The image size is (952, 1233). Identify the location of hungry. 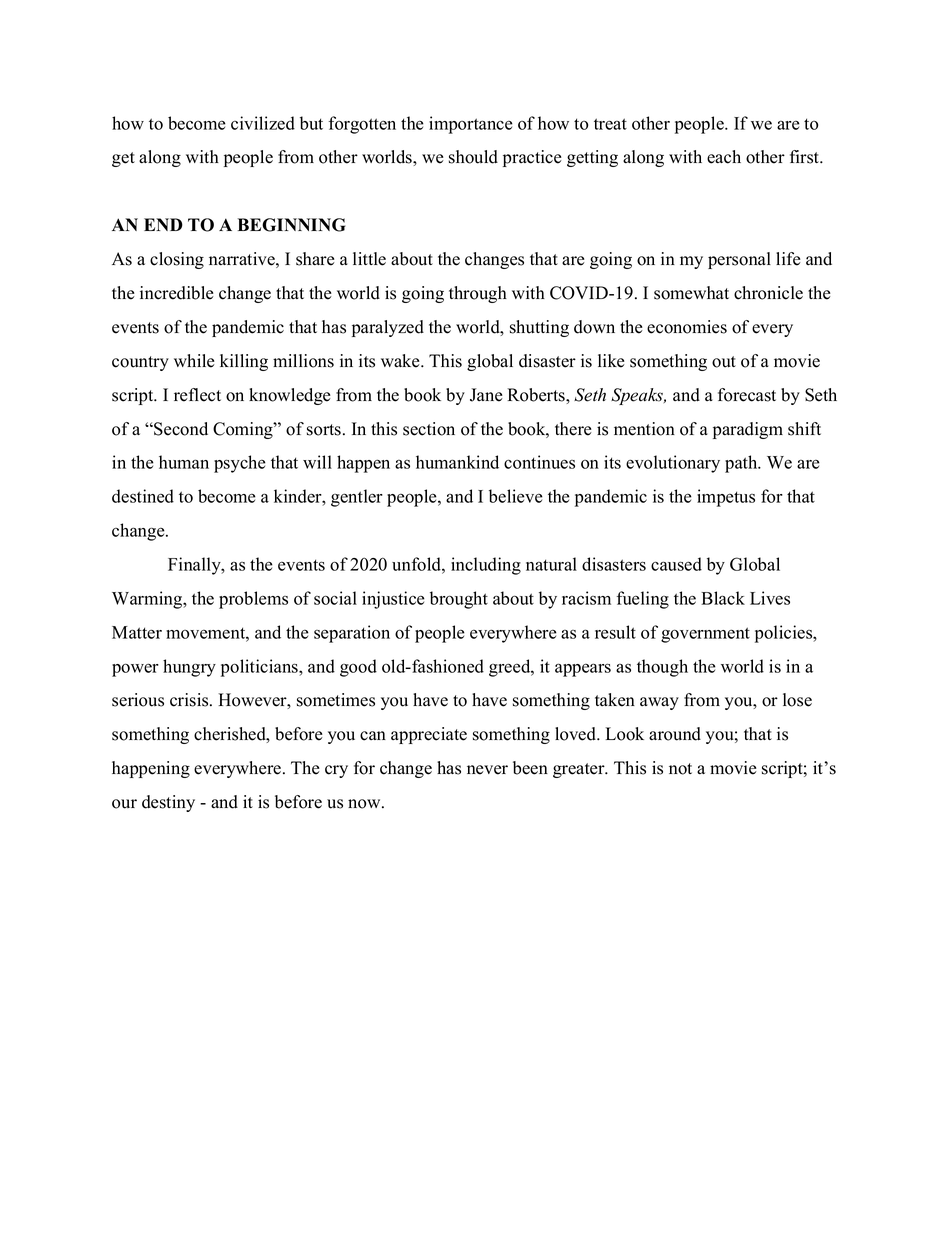
(189, 668).
